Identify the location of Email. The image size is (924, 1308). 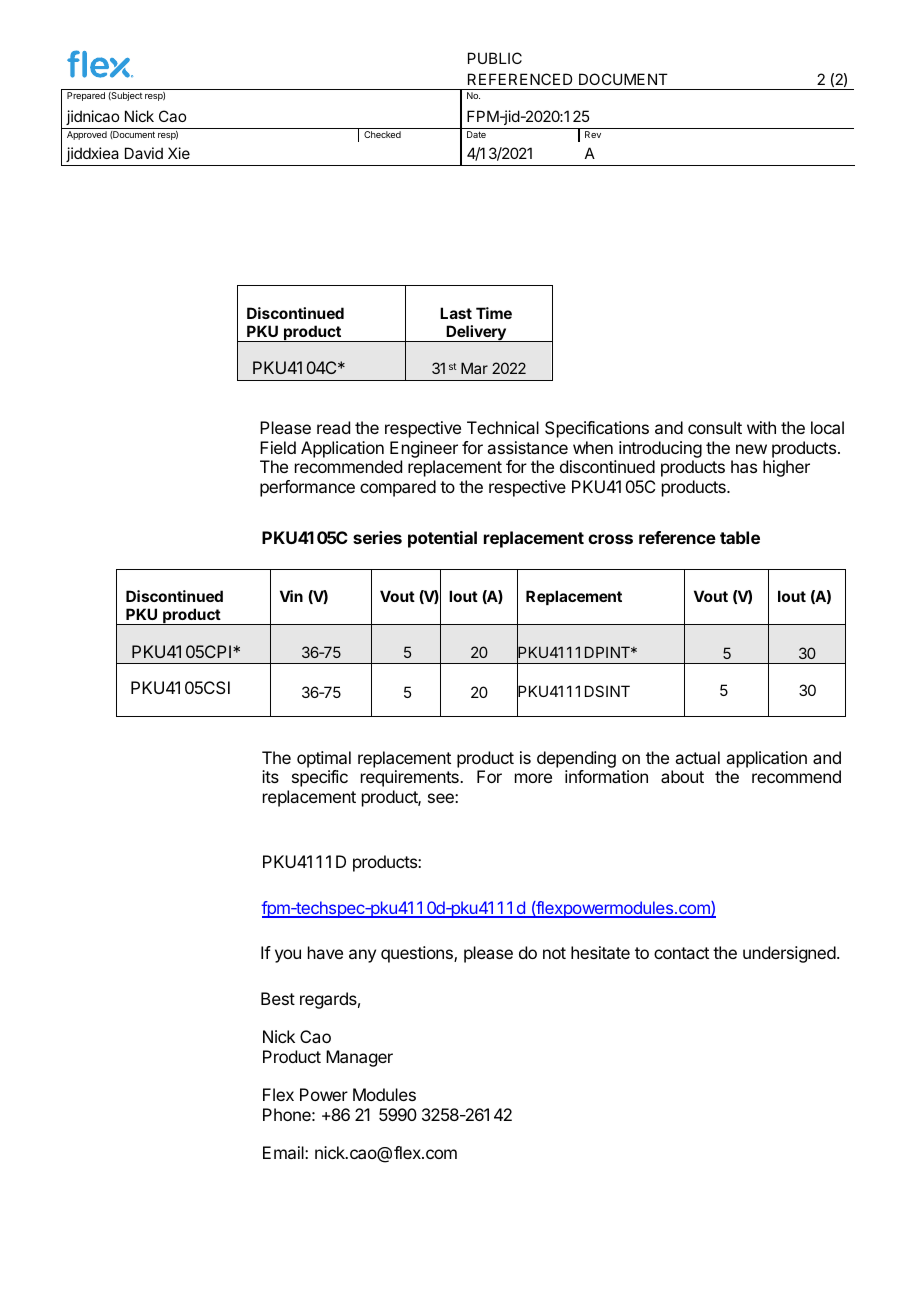
(284, 1152).
